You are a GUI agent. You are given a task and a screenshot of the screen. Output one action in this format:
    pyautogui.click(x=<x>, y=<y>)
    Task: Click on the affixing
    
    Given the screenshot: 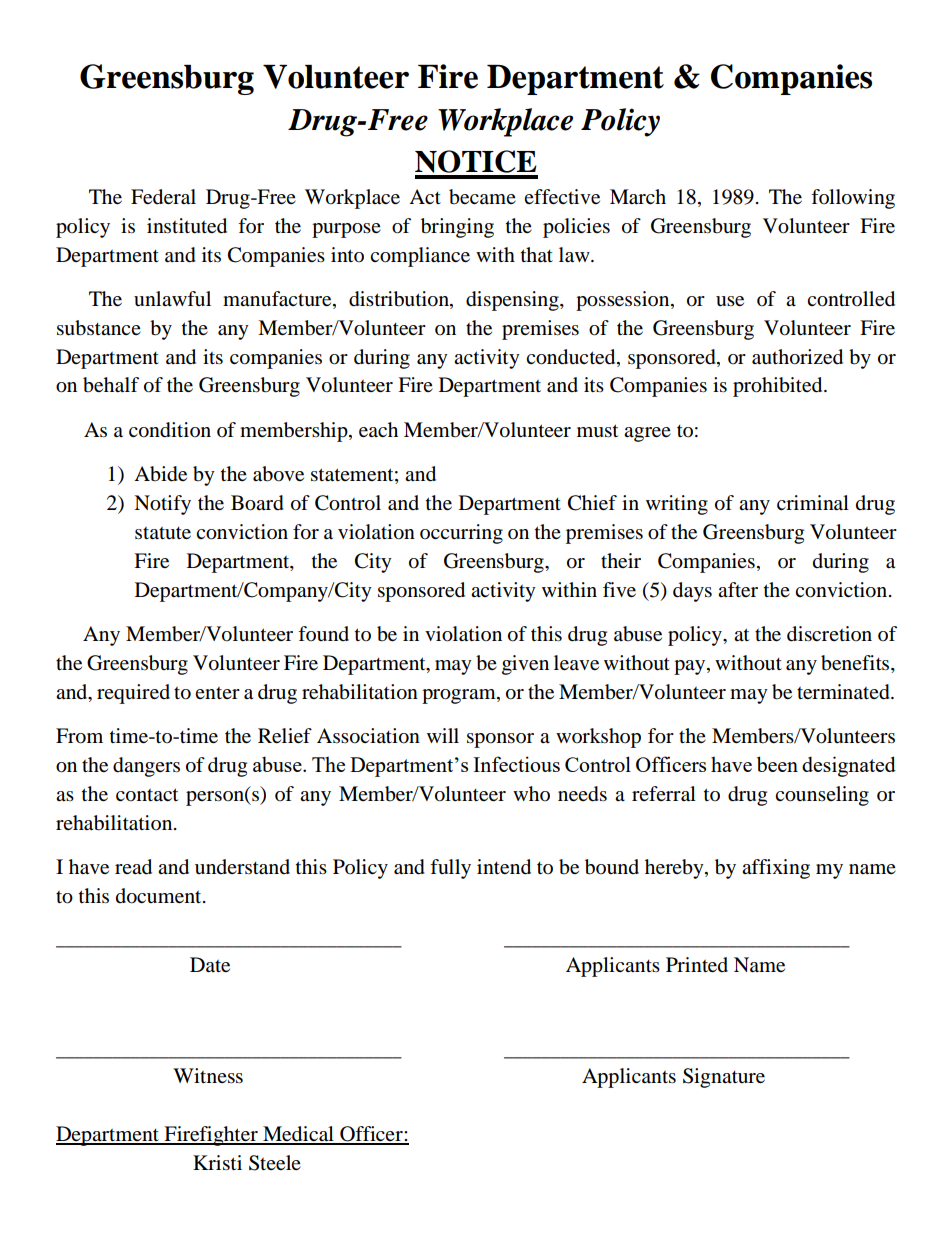 What is the action you would take?
    pyautogui.click(x=776, y=869)
